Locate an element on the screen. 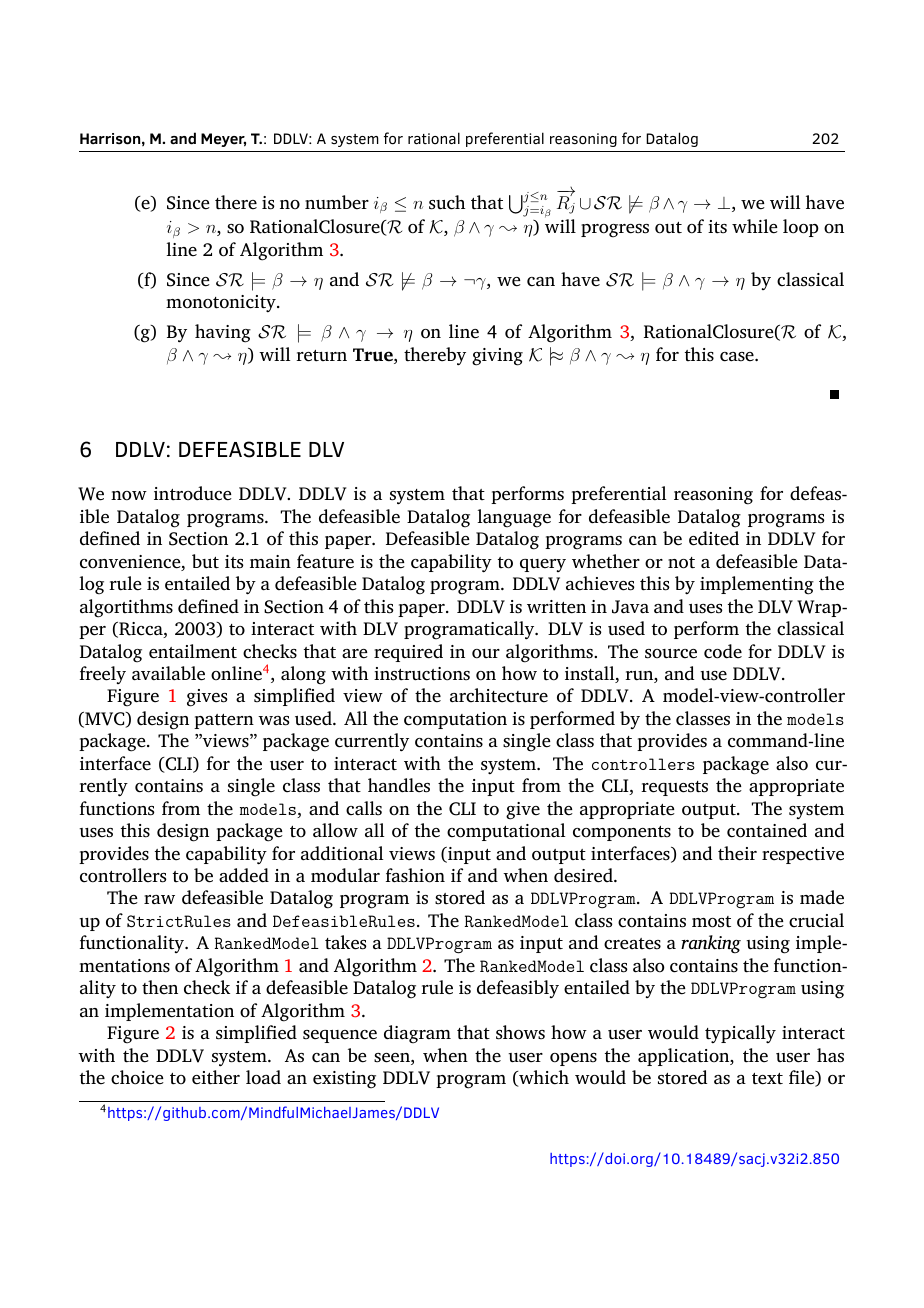  such is located at coordinates (447, 202).
